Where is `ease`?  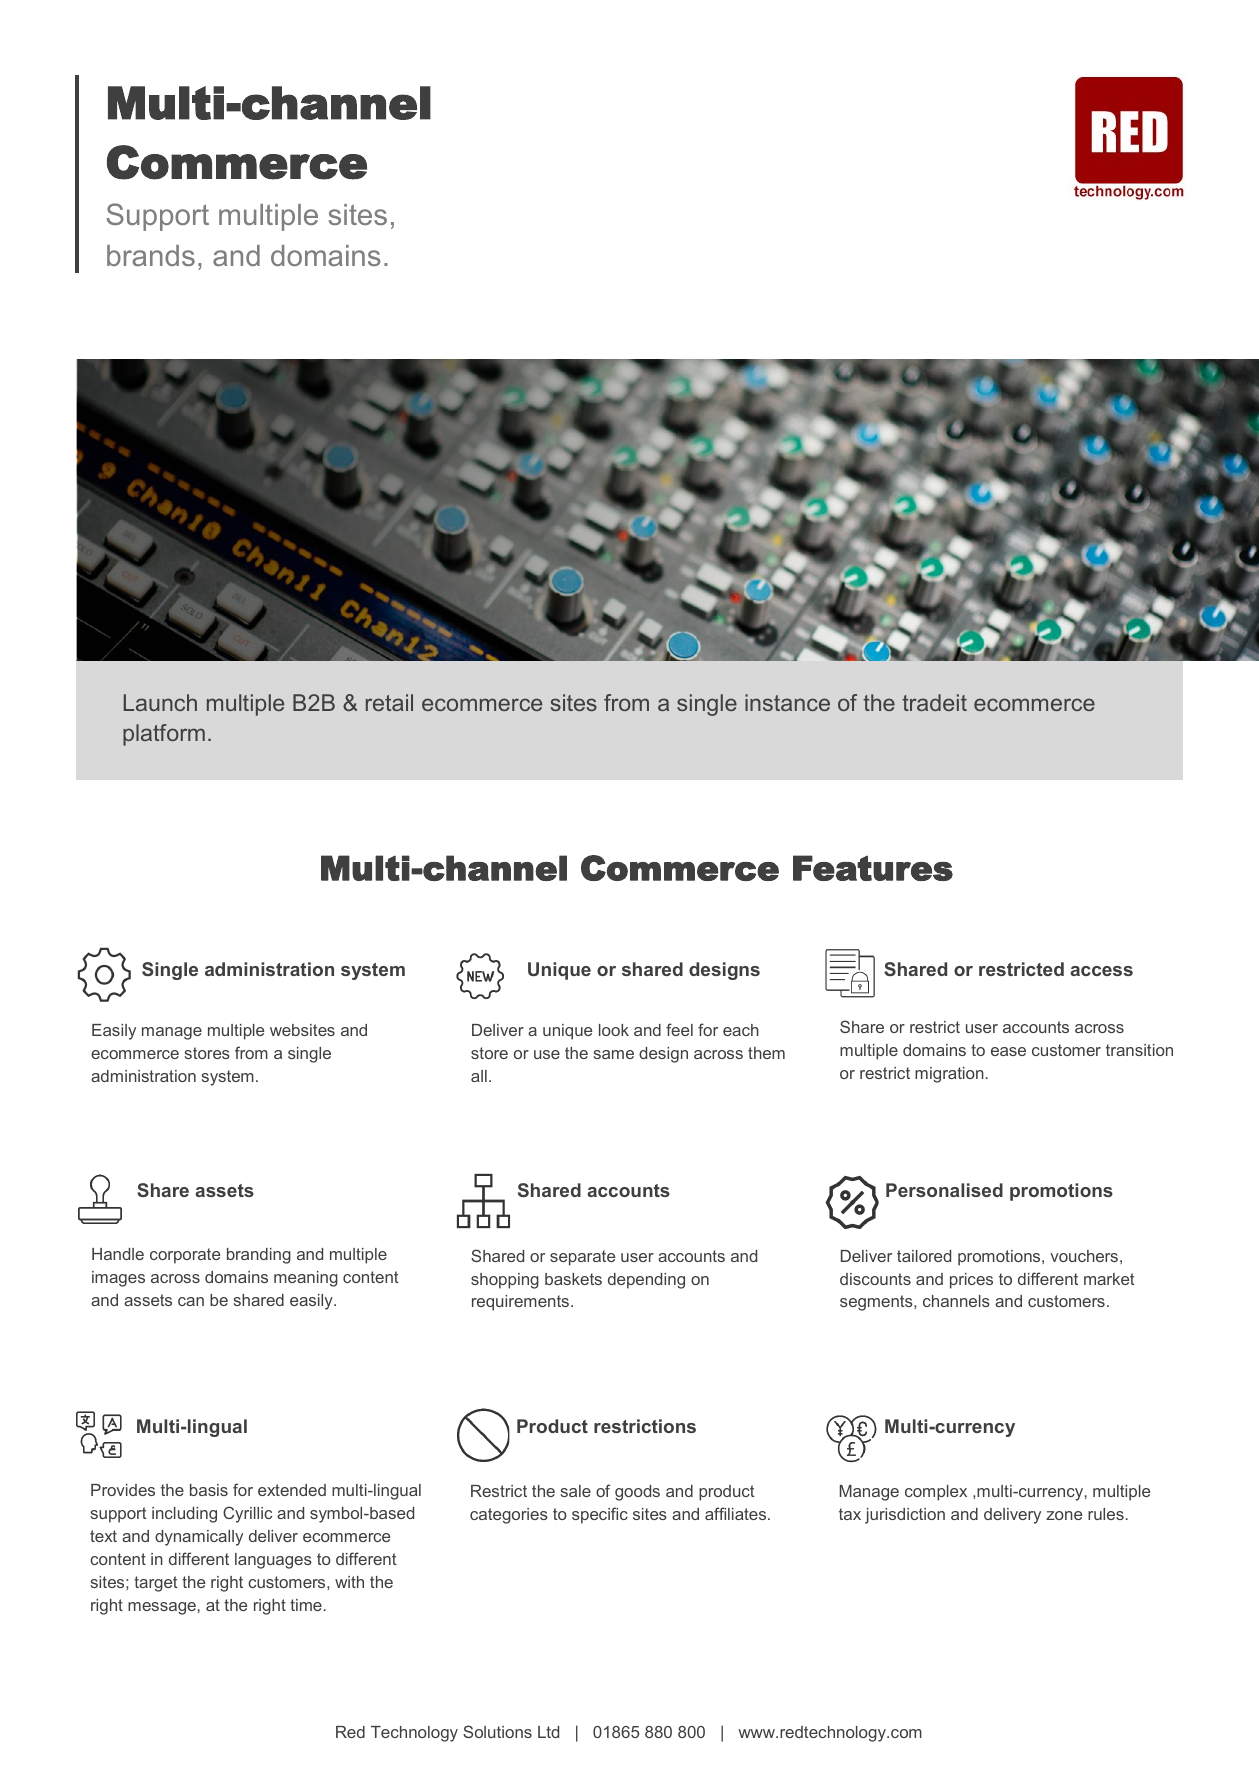 ease is located at coordinates (1008, 1051).
